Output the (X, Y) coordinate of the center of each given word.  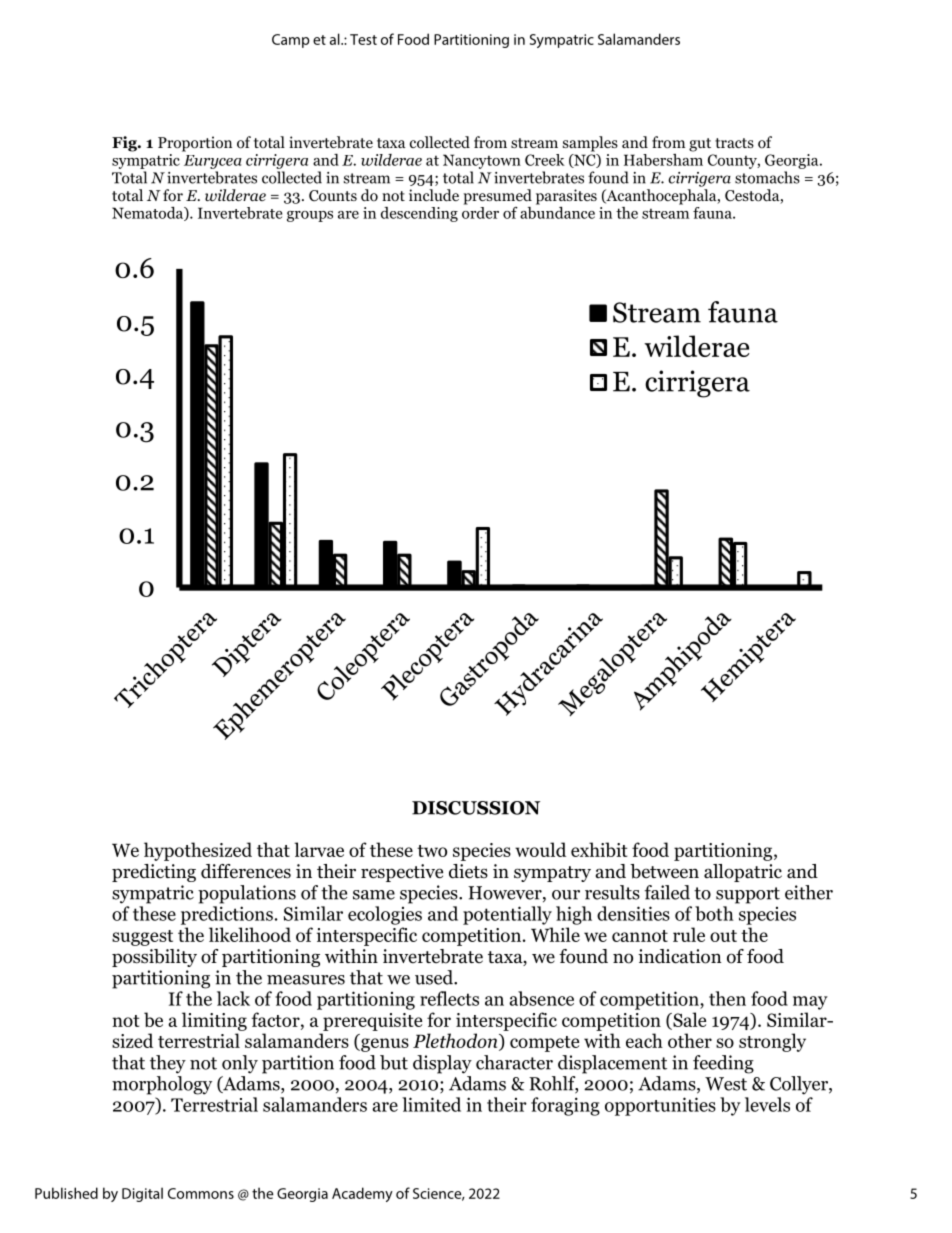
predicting (154, 873)
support (748, 895)
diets (468, 871)
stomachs (767, 177)
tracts (734, 143)
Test (363, 39)
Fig (125, 144)
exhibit (599, 849)
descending (419, 214)
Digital (142, 1194)
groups (310, 216)
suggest (142, 938)
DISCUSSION (476, 808)
